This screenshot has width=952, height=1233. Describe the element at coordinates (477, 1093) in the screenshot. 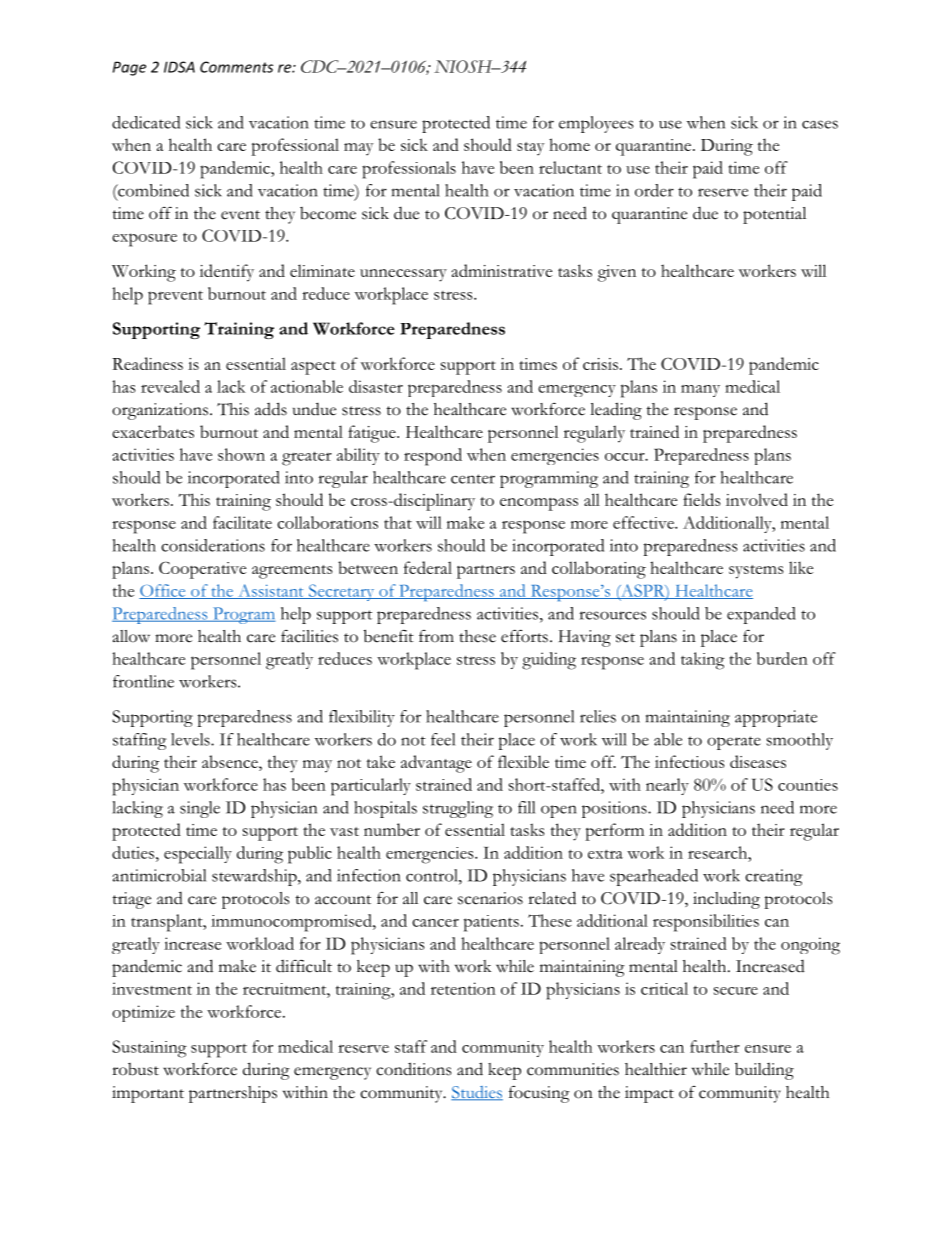

I see `Studies` at that location.
